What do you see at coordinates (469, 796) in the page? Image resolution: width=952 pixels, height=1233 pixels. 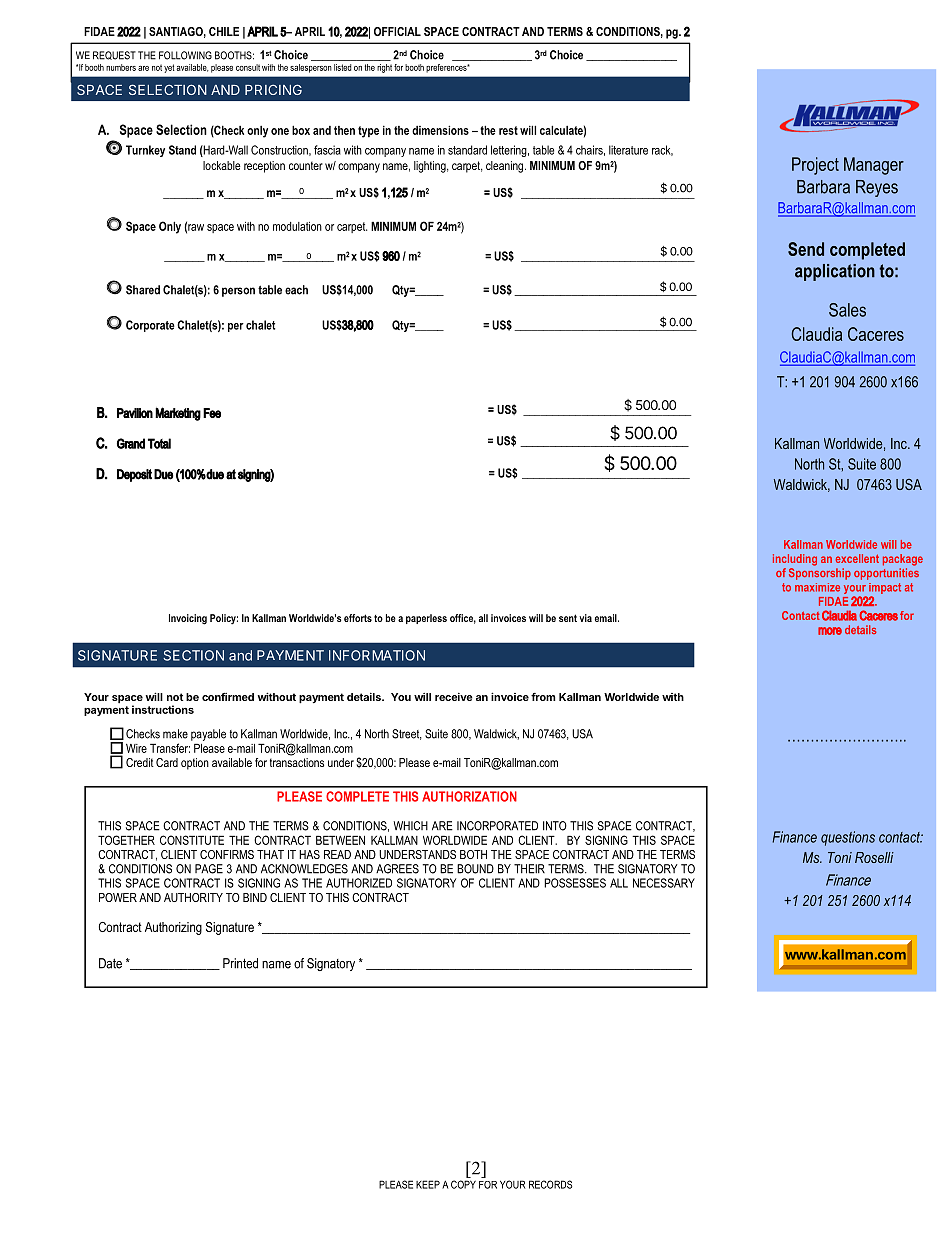 I see `AUTHORIZATION` at bounding box center [469, 796].
